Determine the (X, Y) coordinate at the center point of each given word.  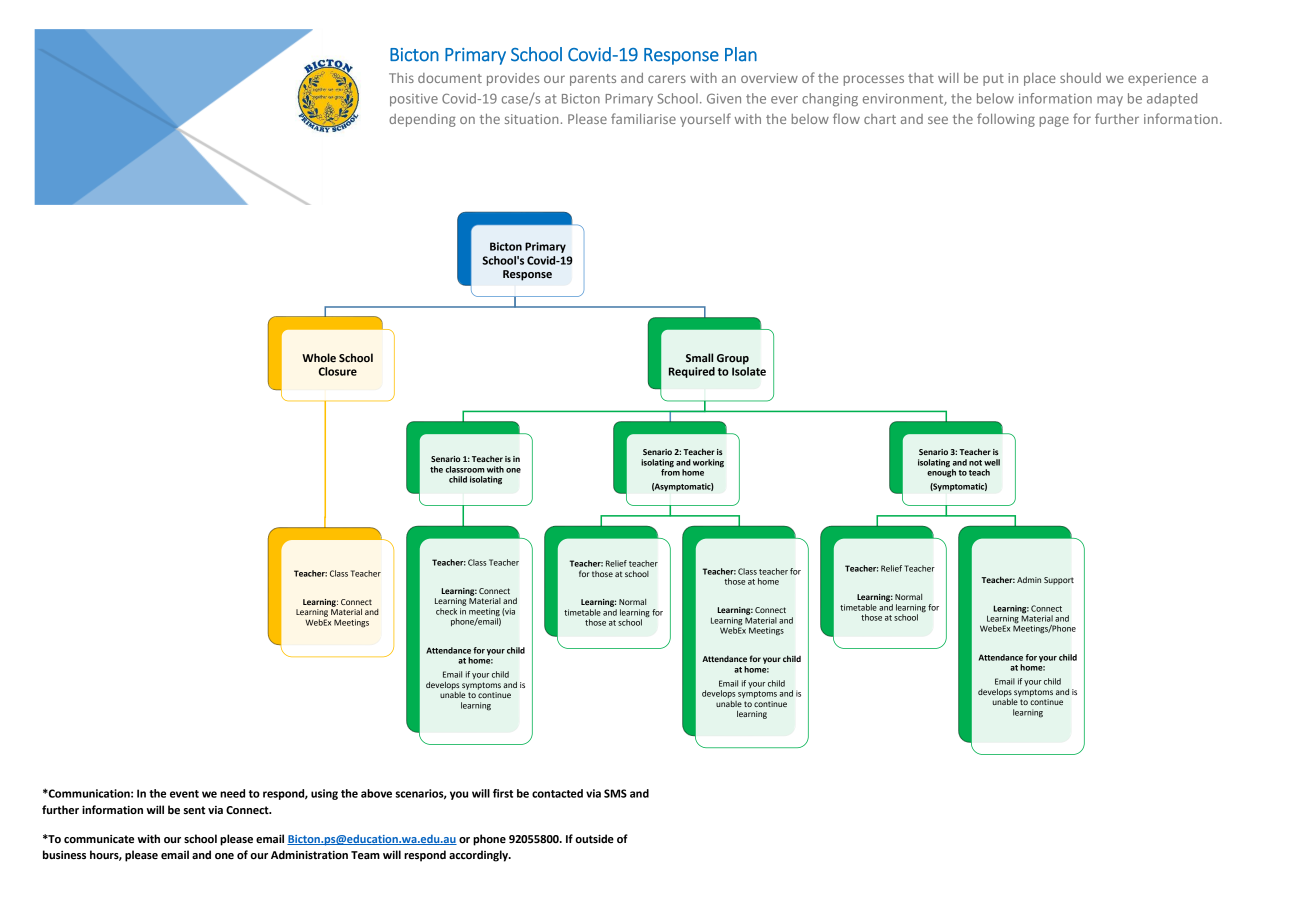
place (1040, 79)
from (670, 471)
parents (593, 80)
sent (194, 810)
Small (699, 357)
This (401, 78)
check (446, 611)
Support (1059, 581)
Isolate (749, 371)
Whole (319, 358)
